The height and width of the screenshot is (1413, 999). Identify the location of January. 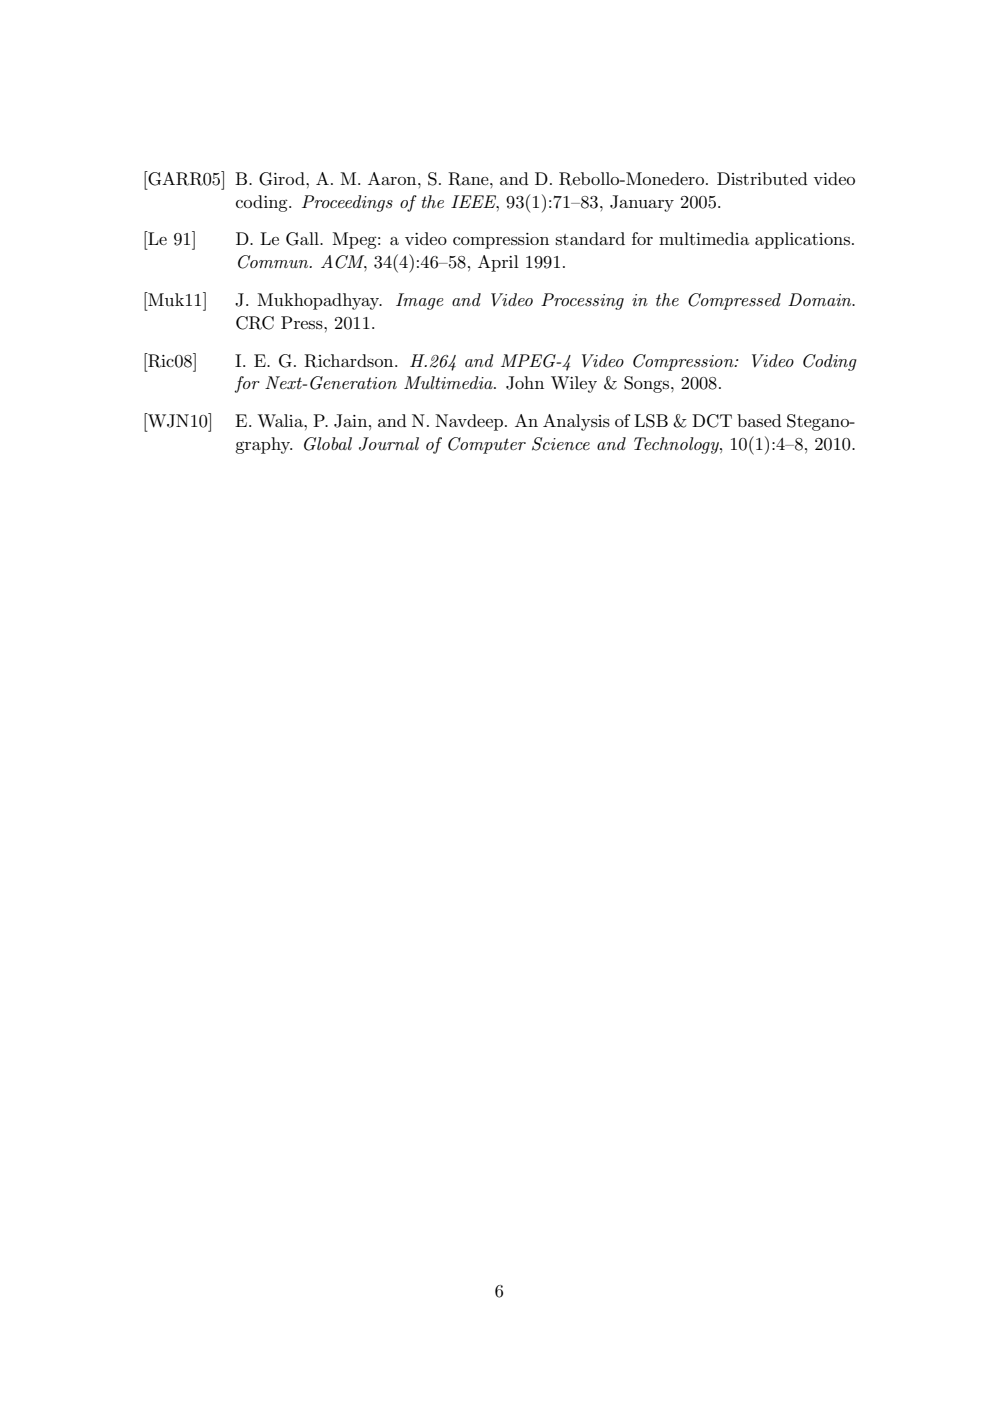
(642, 203).
